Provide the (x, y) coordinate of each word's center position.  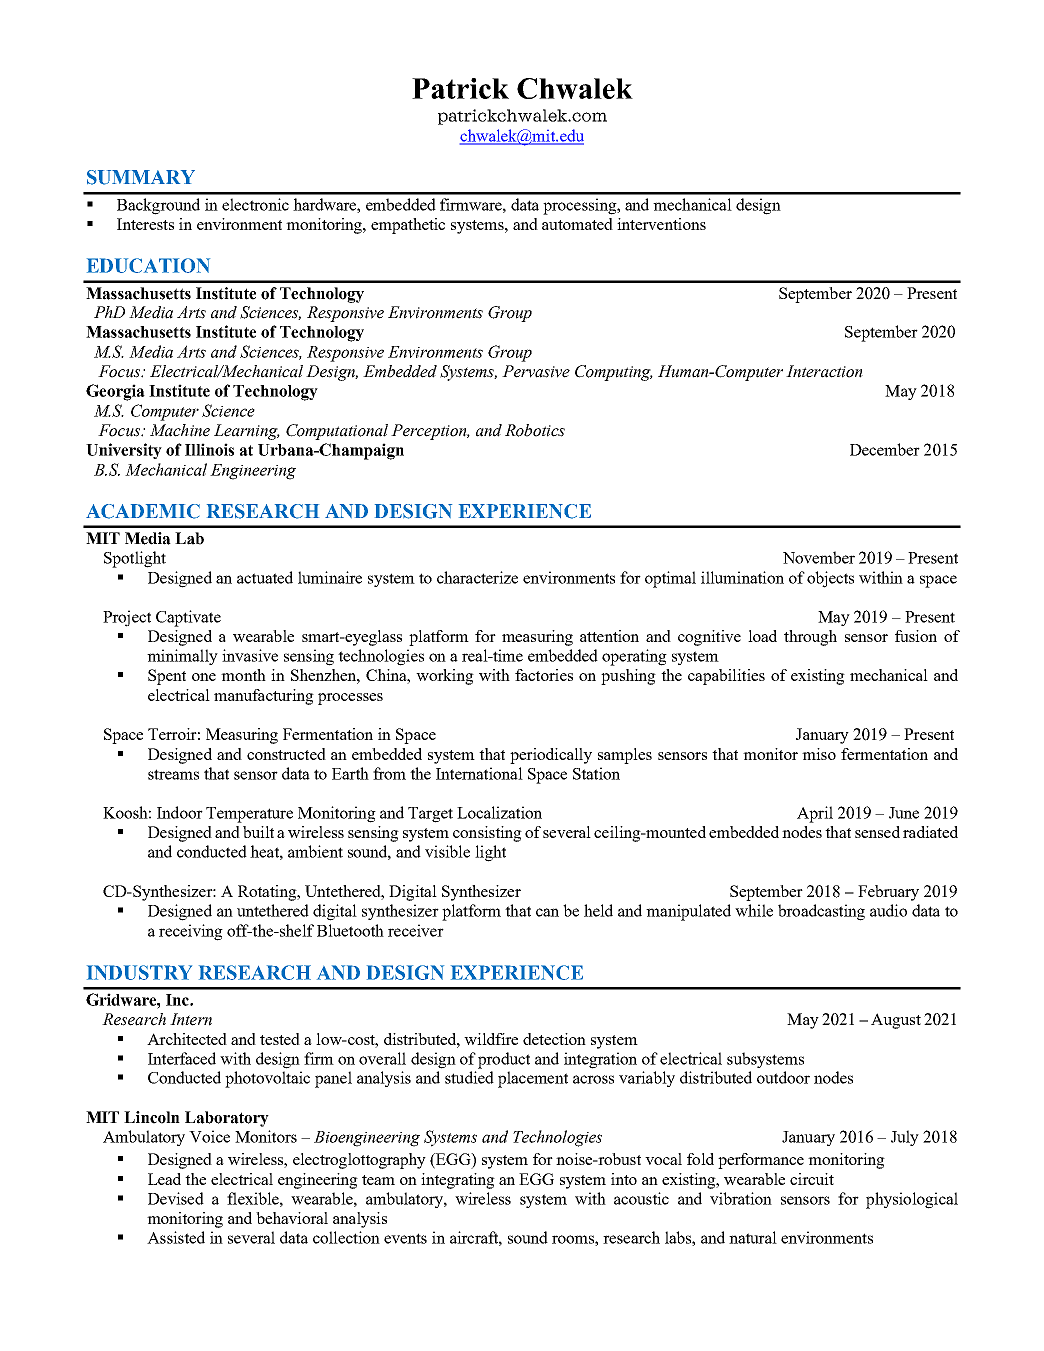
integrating (458, 1181)
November (819, 557)
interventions (661, 224)
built (258, 832)
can (547, 912)
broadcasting (821, 912)
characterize (477, 577)
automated (577, 224)
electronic (255, 204)
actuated (265, 577)
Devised (176, 1198)
